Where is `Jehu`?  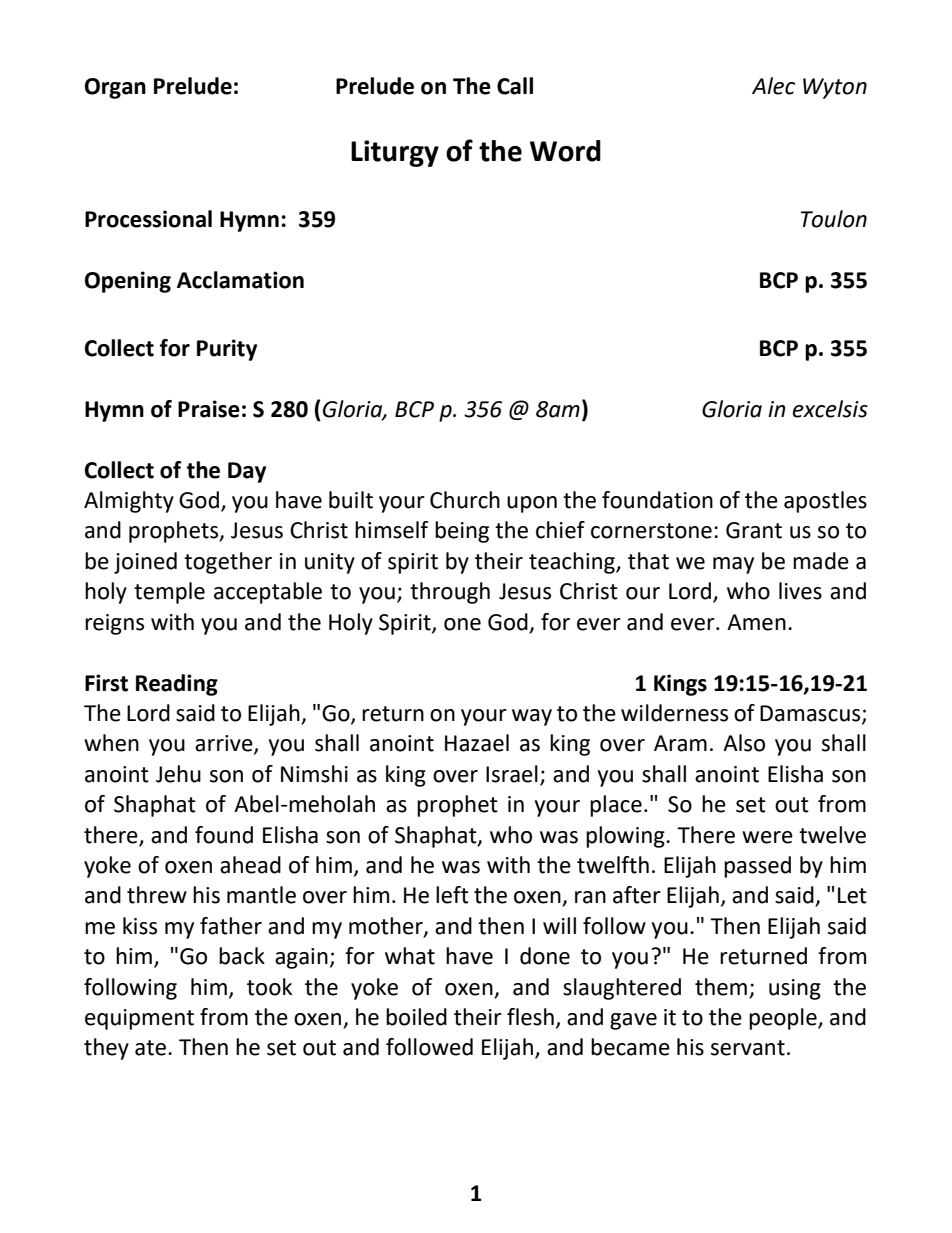 Jehu is located at coordinates (178, 774).
